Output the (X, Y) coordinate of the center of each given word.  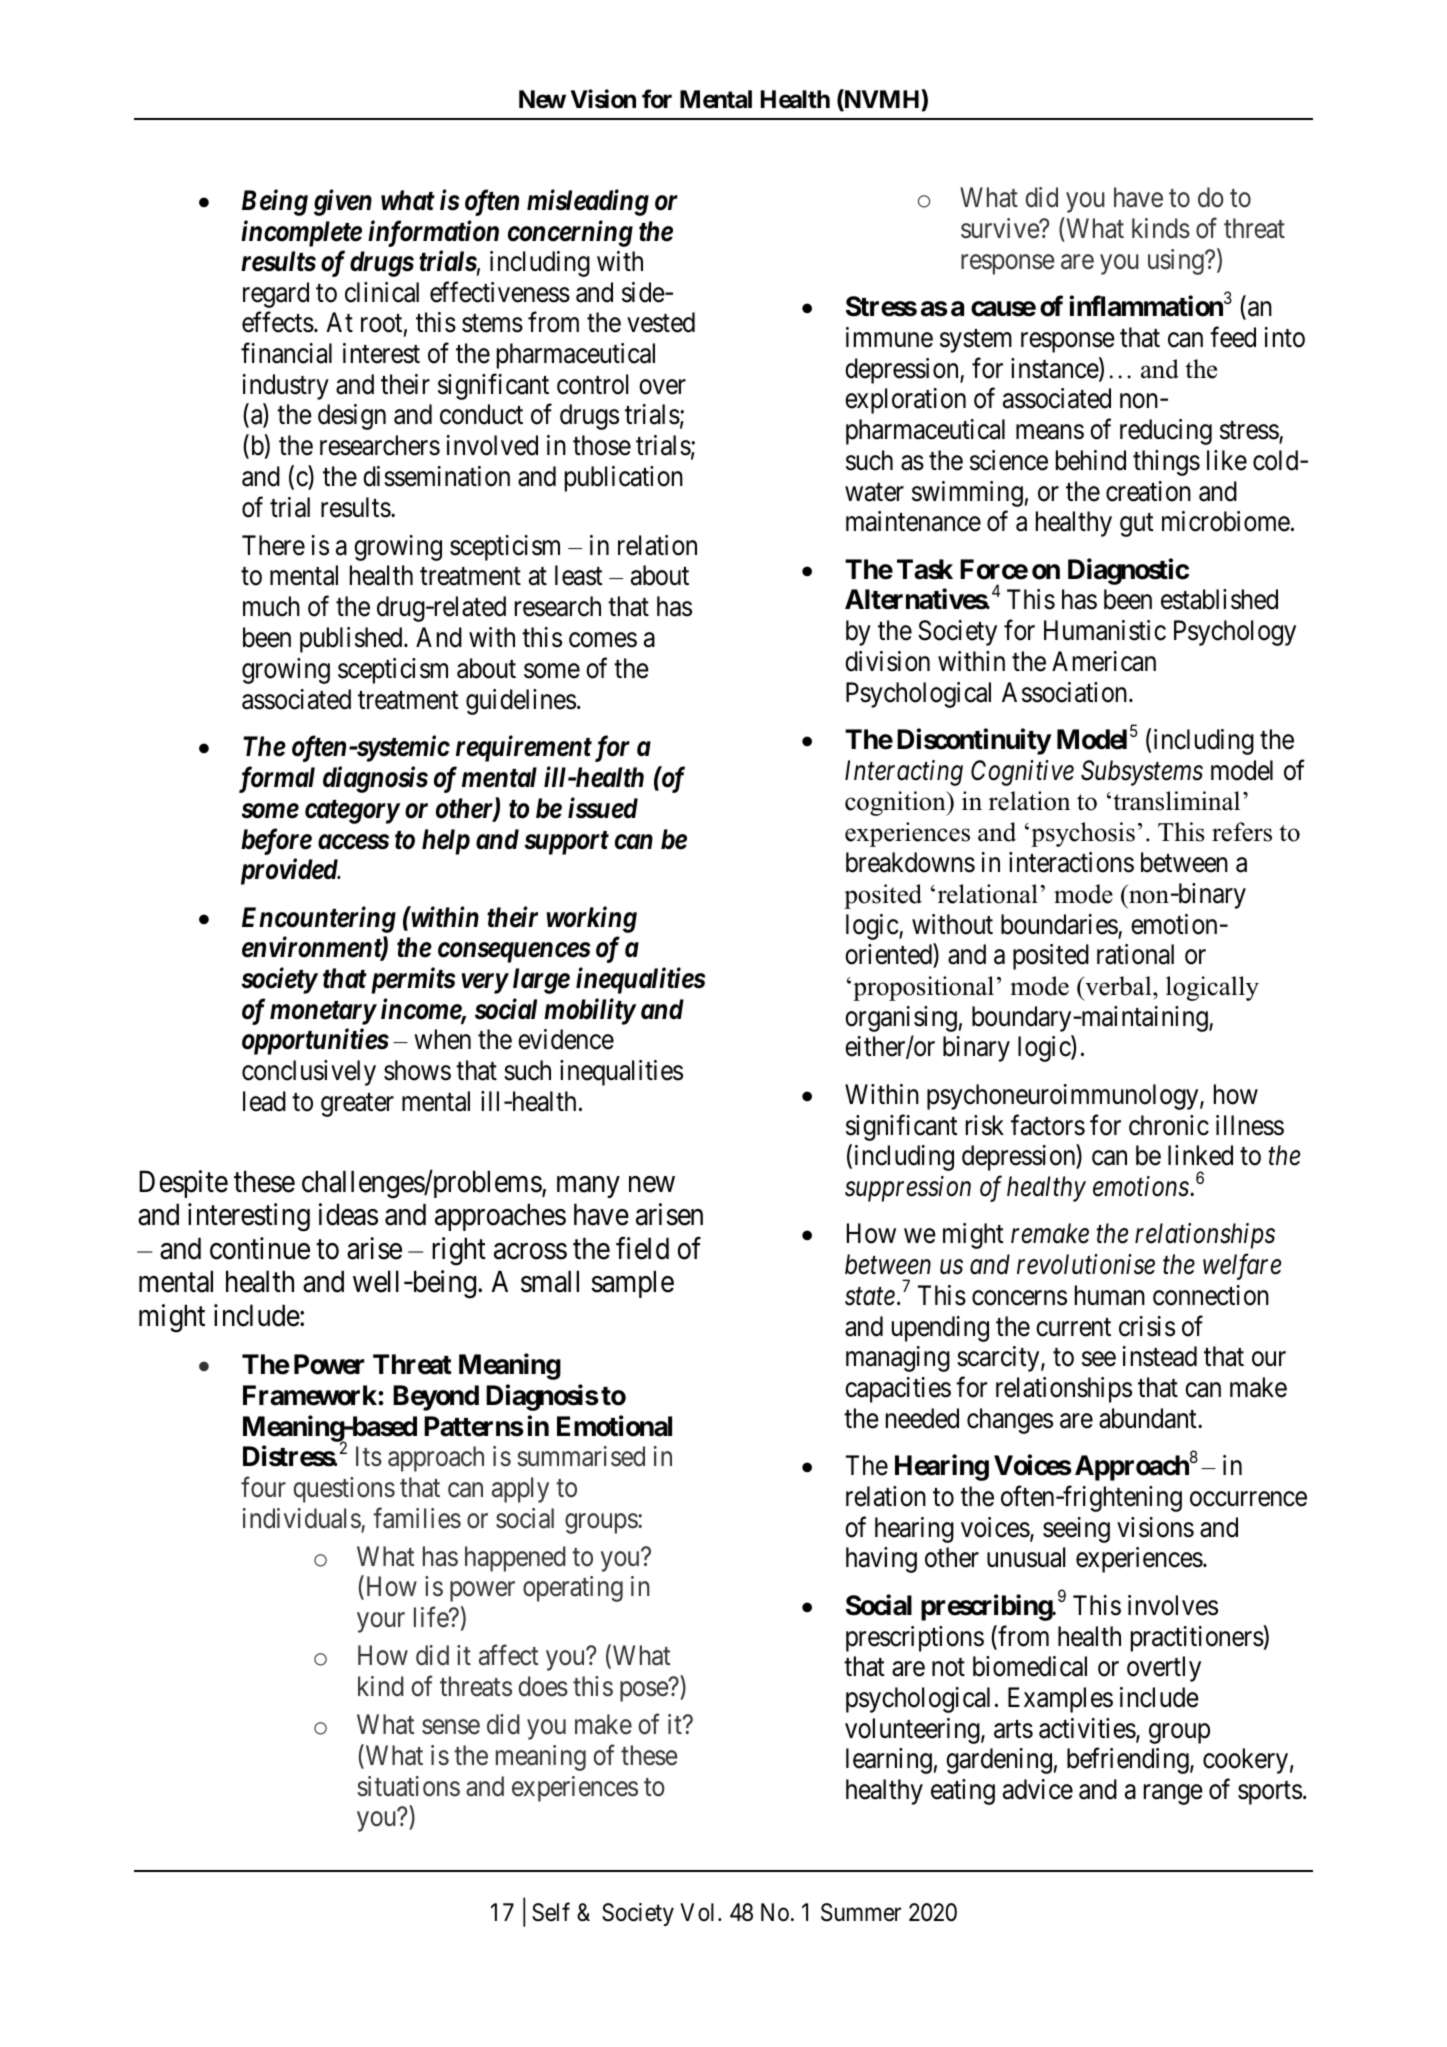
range (1173, 1795)
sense (451, 1727)
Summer (861, 1912)
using (1177, 262)
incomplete (301, 233)
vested (661, 322)
